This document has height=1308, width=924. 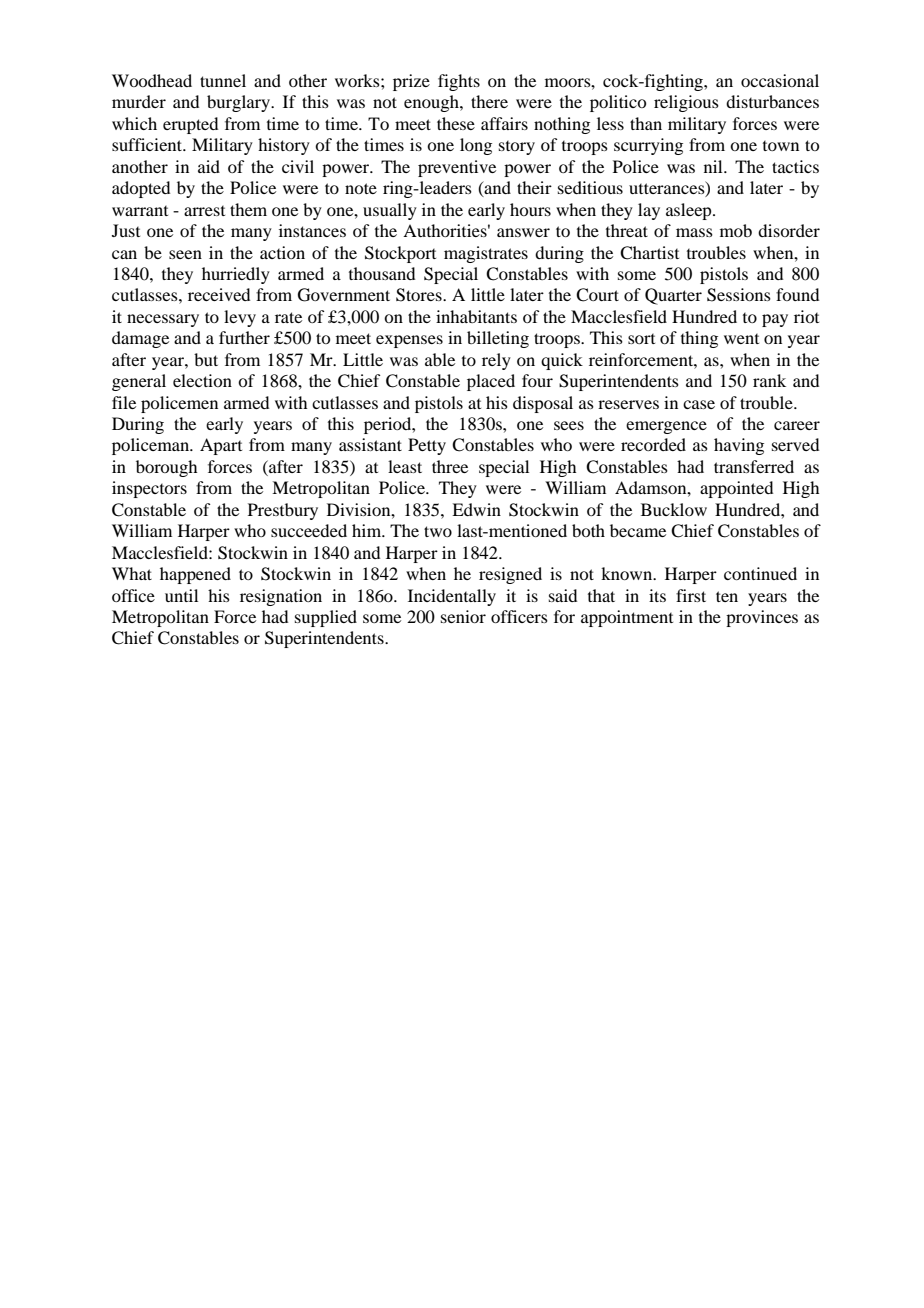 I want to click on until, so click(x=181, y=595).
